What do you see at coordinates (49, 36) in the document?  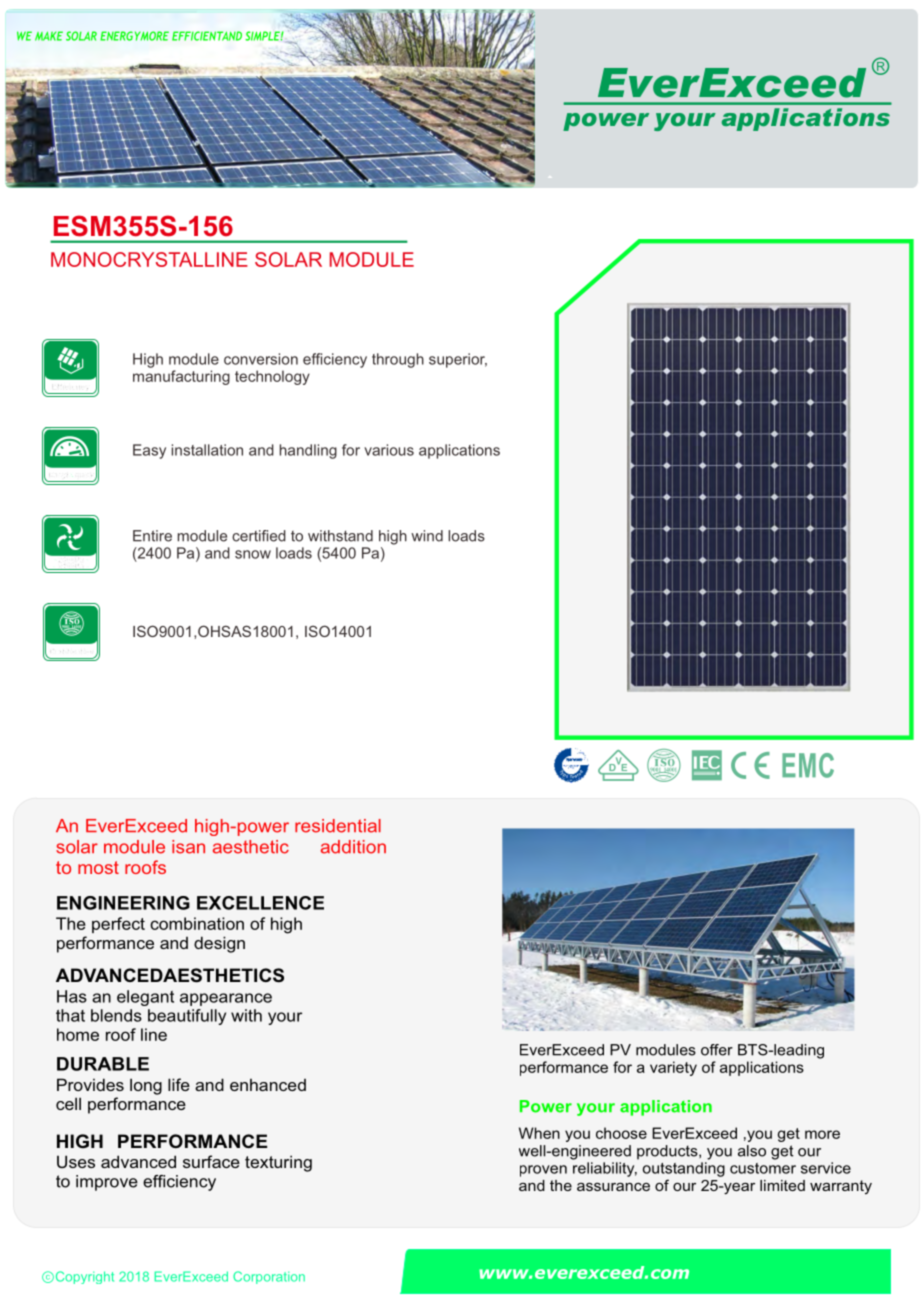 I see `MAKE` at bounding box center [49, 36].
